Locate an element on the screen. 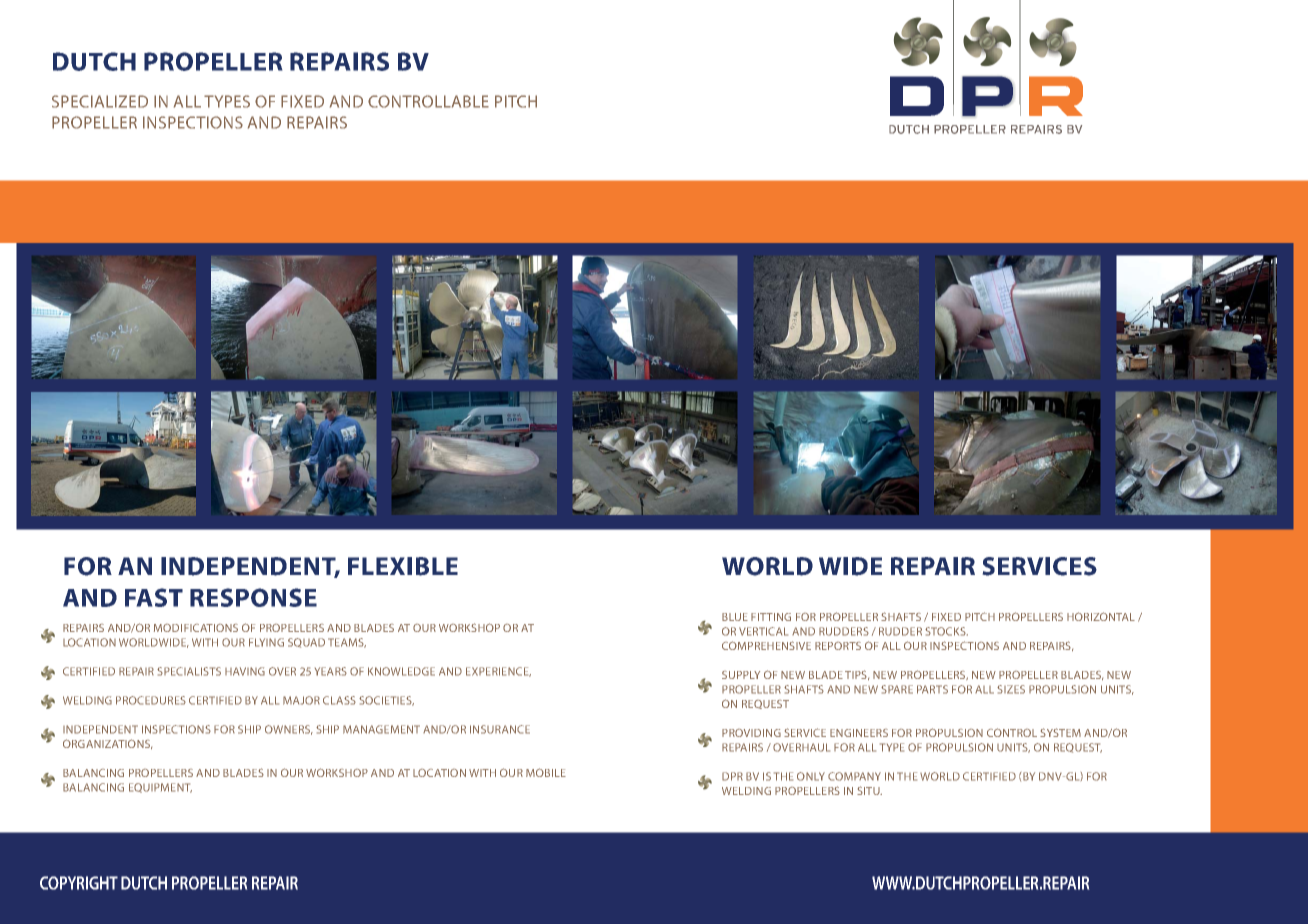 This screenshot has width=1308, height=924. RESPONSE is located at coordinates (253, 597).
